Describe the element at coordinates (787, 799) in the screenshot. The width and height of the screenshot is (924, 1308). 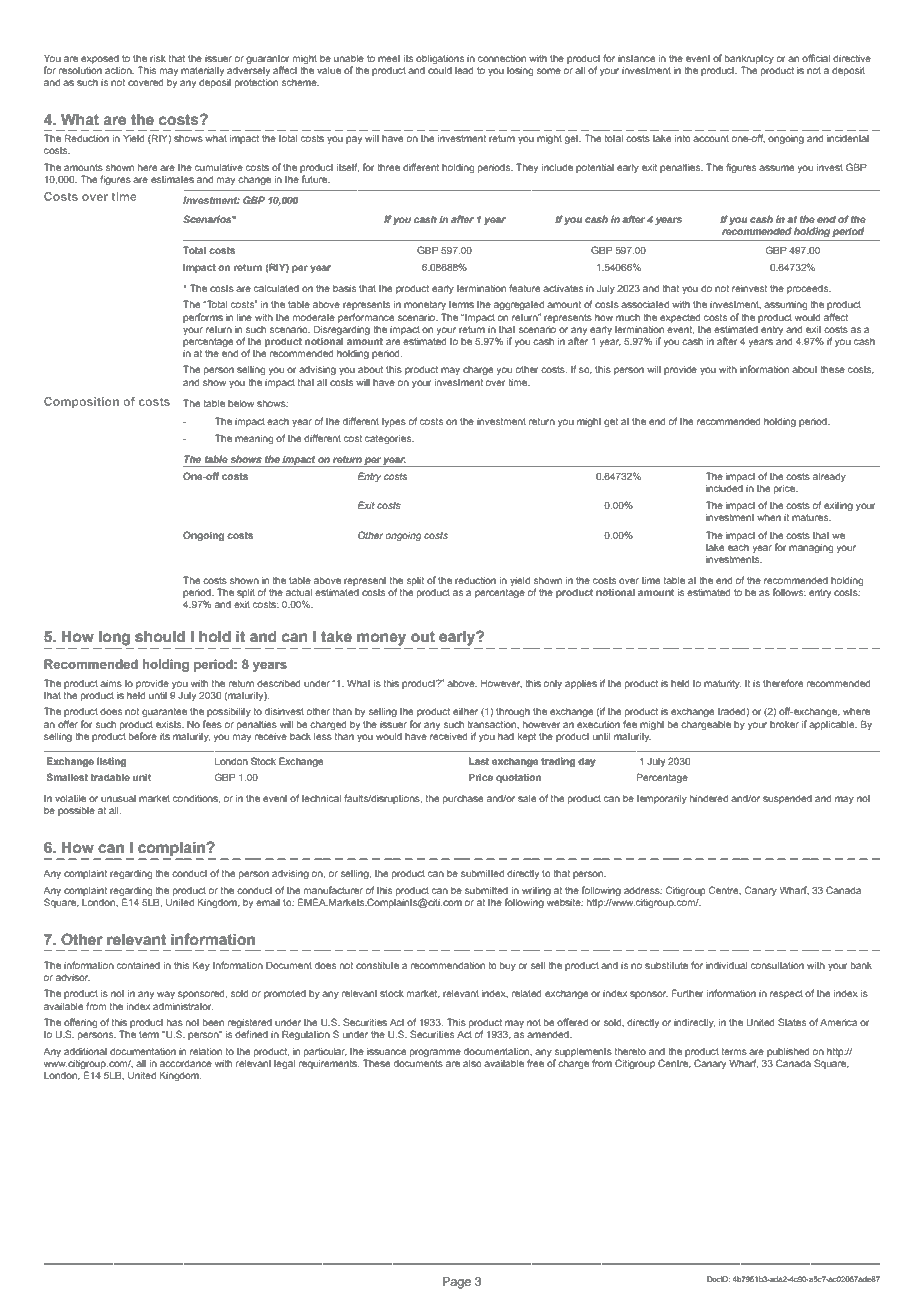
I see `suspended` at that location.
